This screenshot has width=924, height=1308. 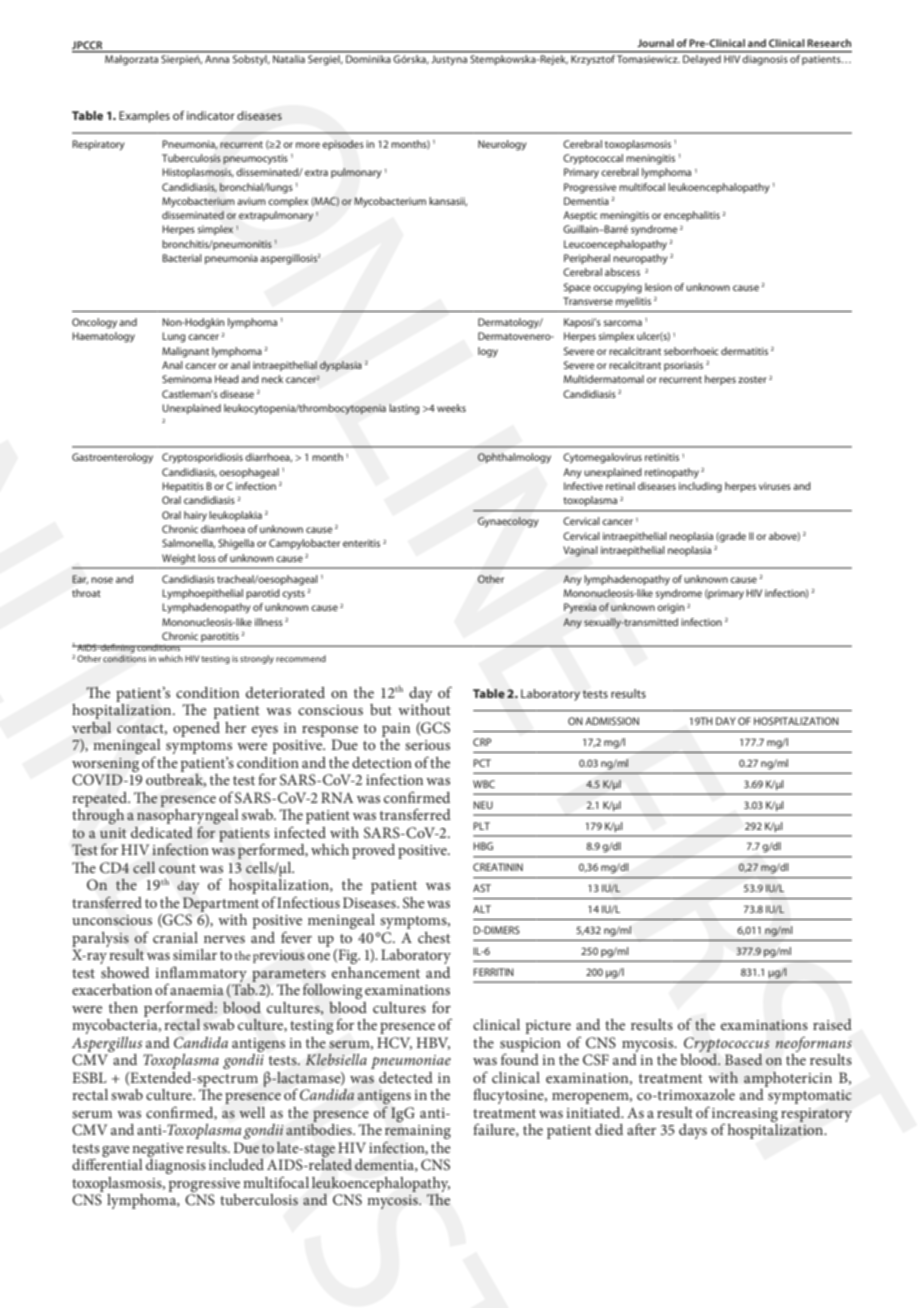 What do you see at coordinates (217, 59) in the screenshot?
I see `Anna` at bounding box center [217, 59].
